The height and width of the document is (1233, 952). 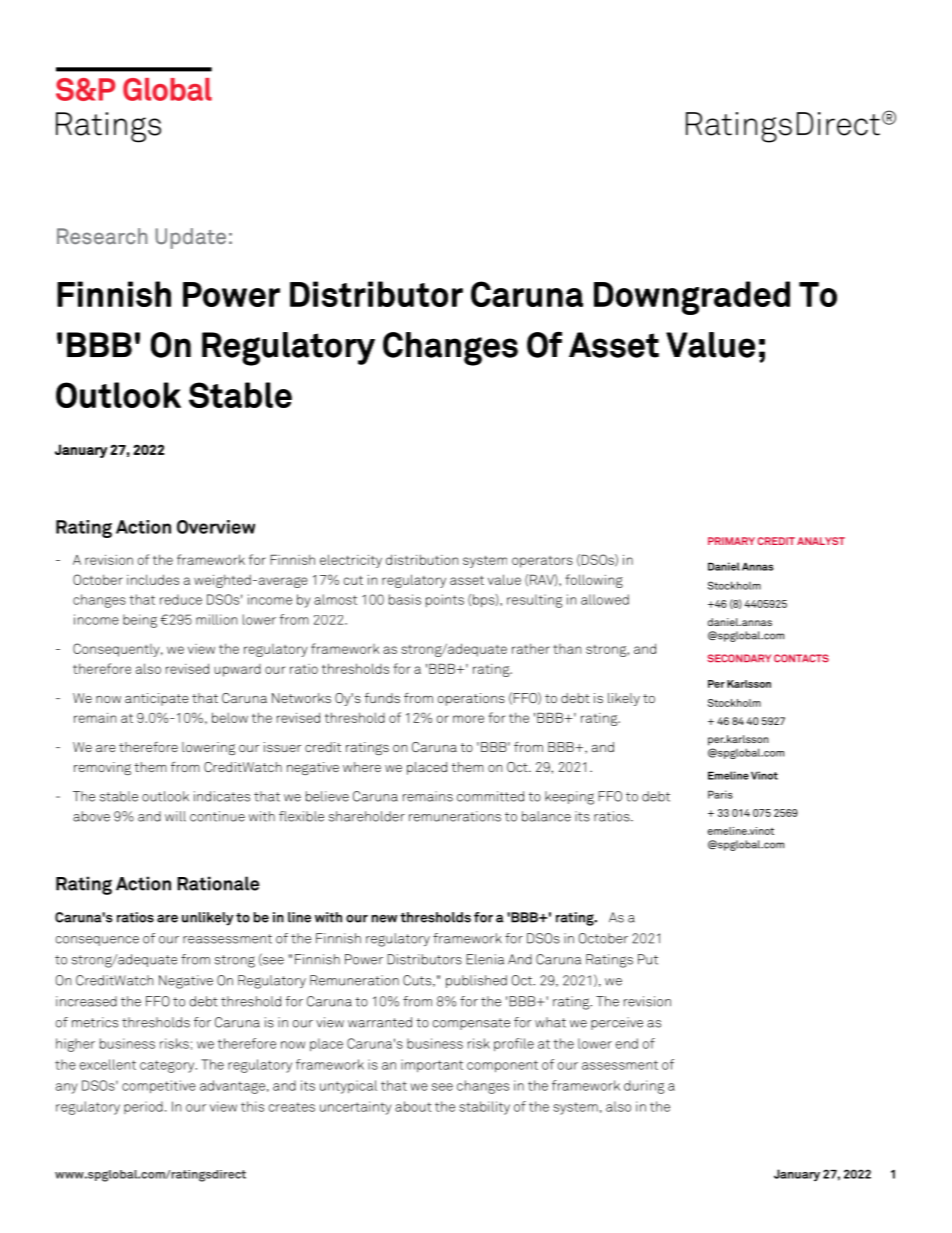 I want to click on shareholder, so click(x=367, y=816).
